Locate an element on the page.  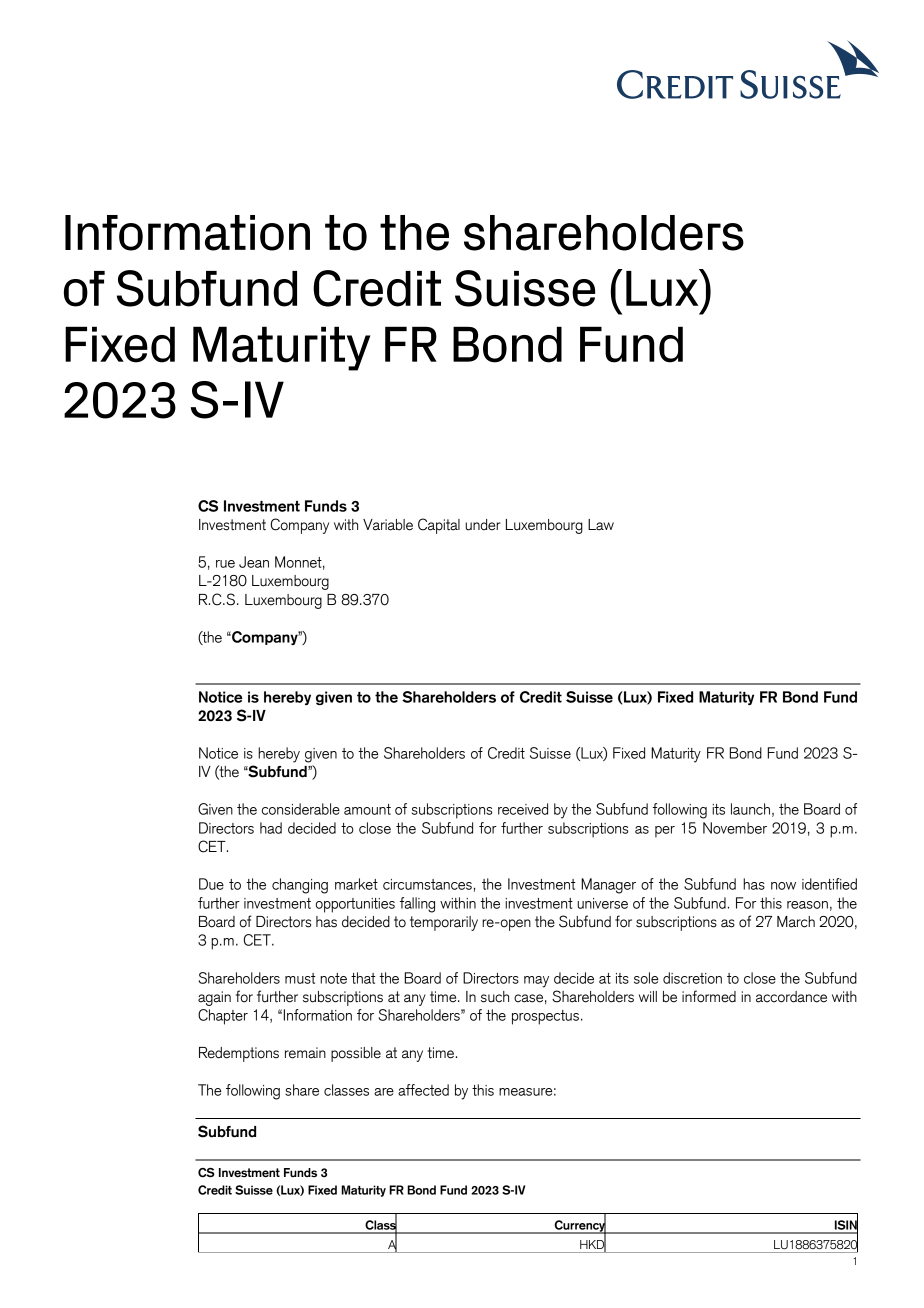
prospectus is located at coordinates (545, 1017).
